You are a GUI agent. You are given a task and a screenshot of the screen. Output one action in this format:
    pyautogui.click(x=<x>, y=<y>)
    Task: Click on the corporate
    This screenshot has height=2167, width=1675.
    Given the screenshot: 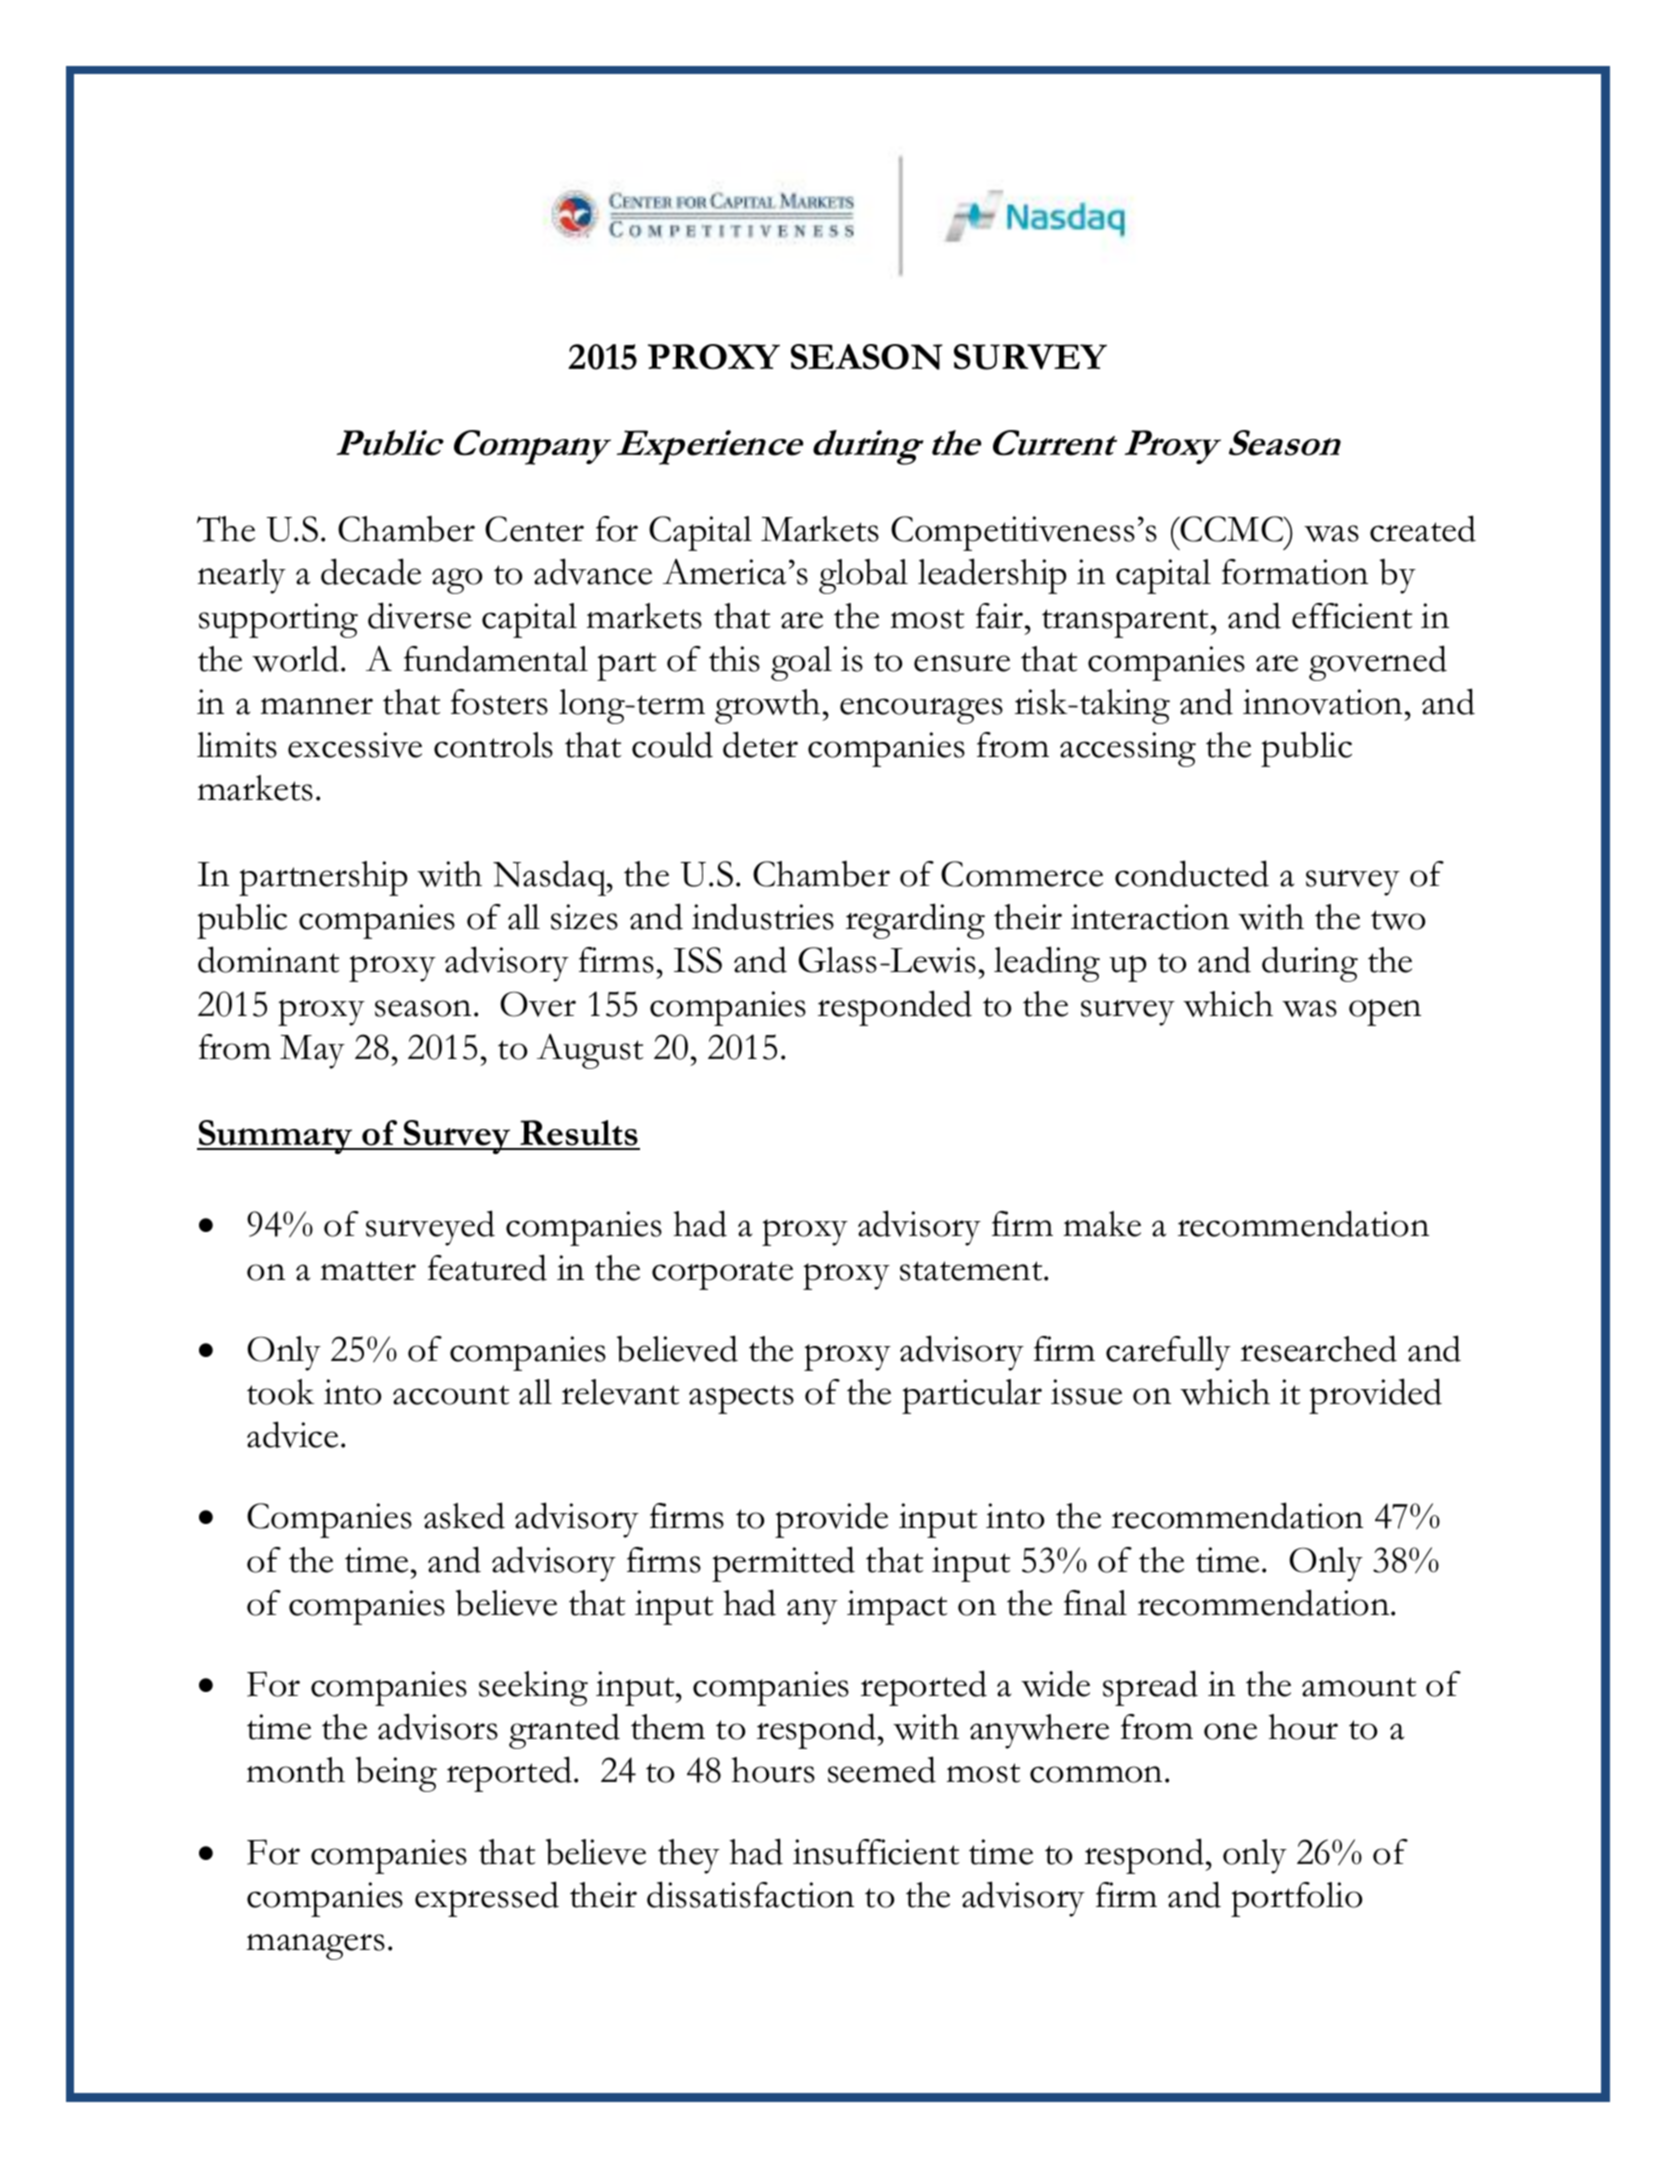 What is the action you would take?
    pyautogui.click(x=722, y=1275)
